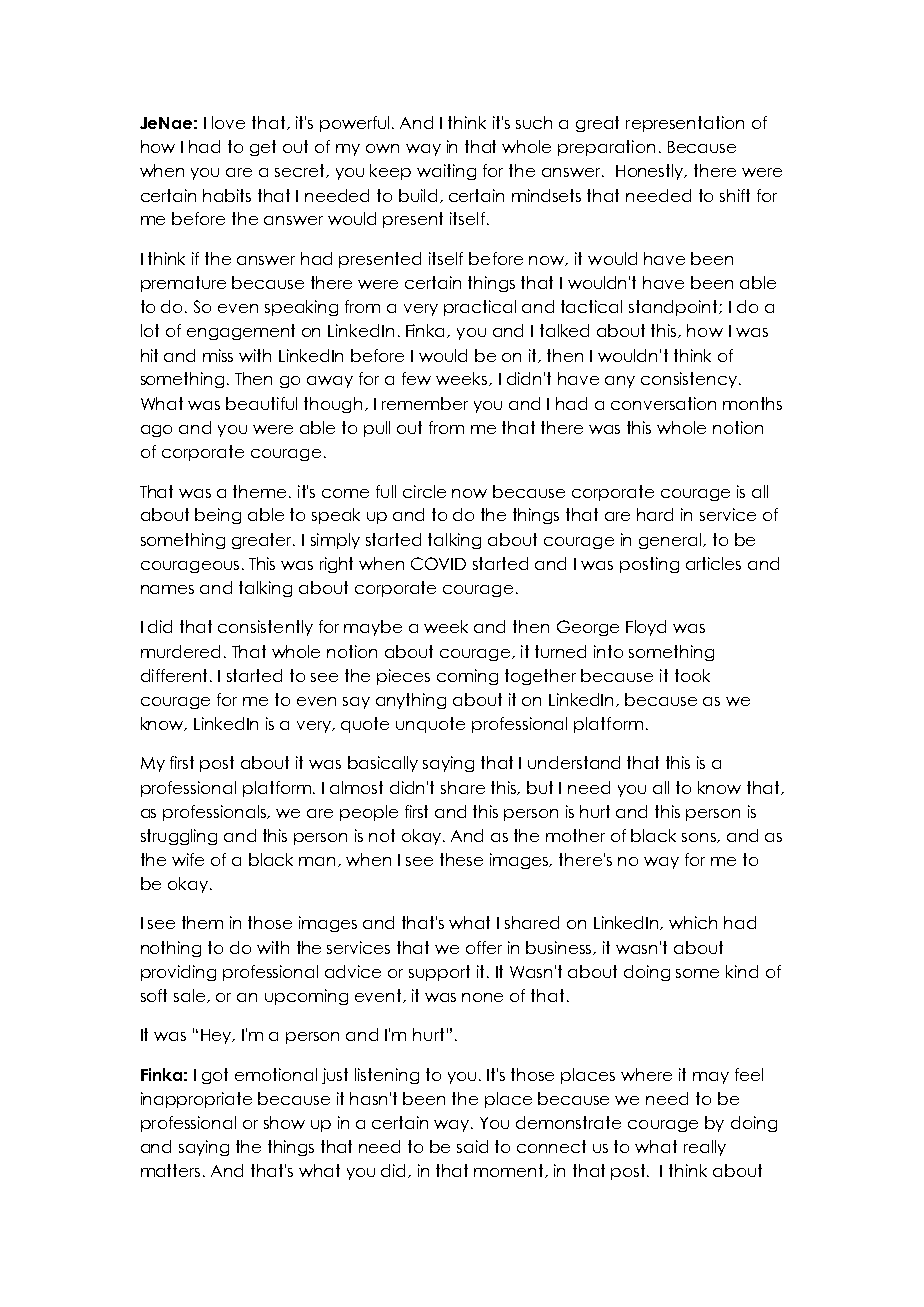  Describe the element at coordinates (196, 1100) in the image. I see `inappropriate` at that location.
